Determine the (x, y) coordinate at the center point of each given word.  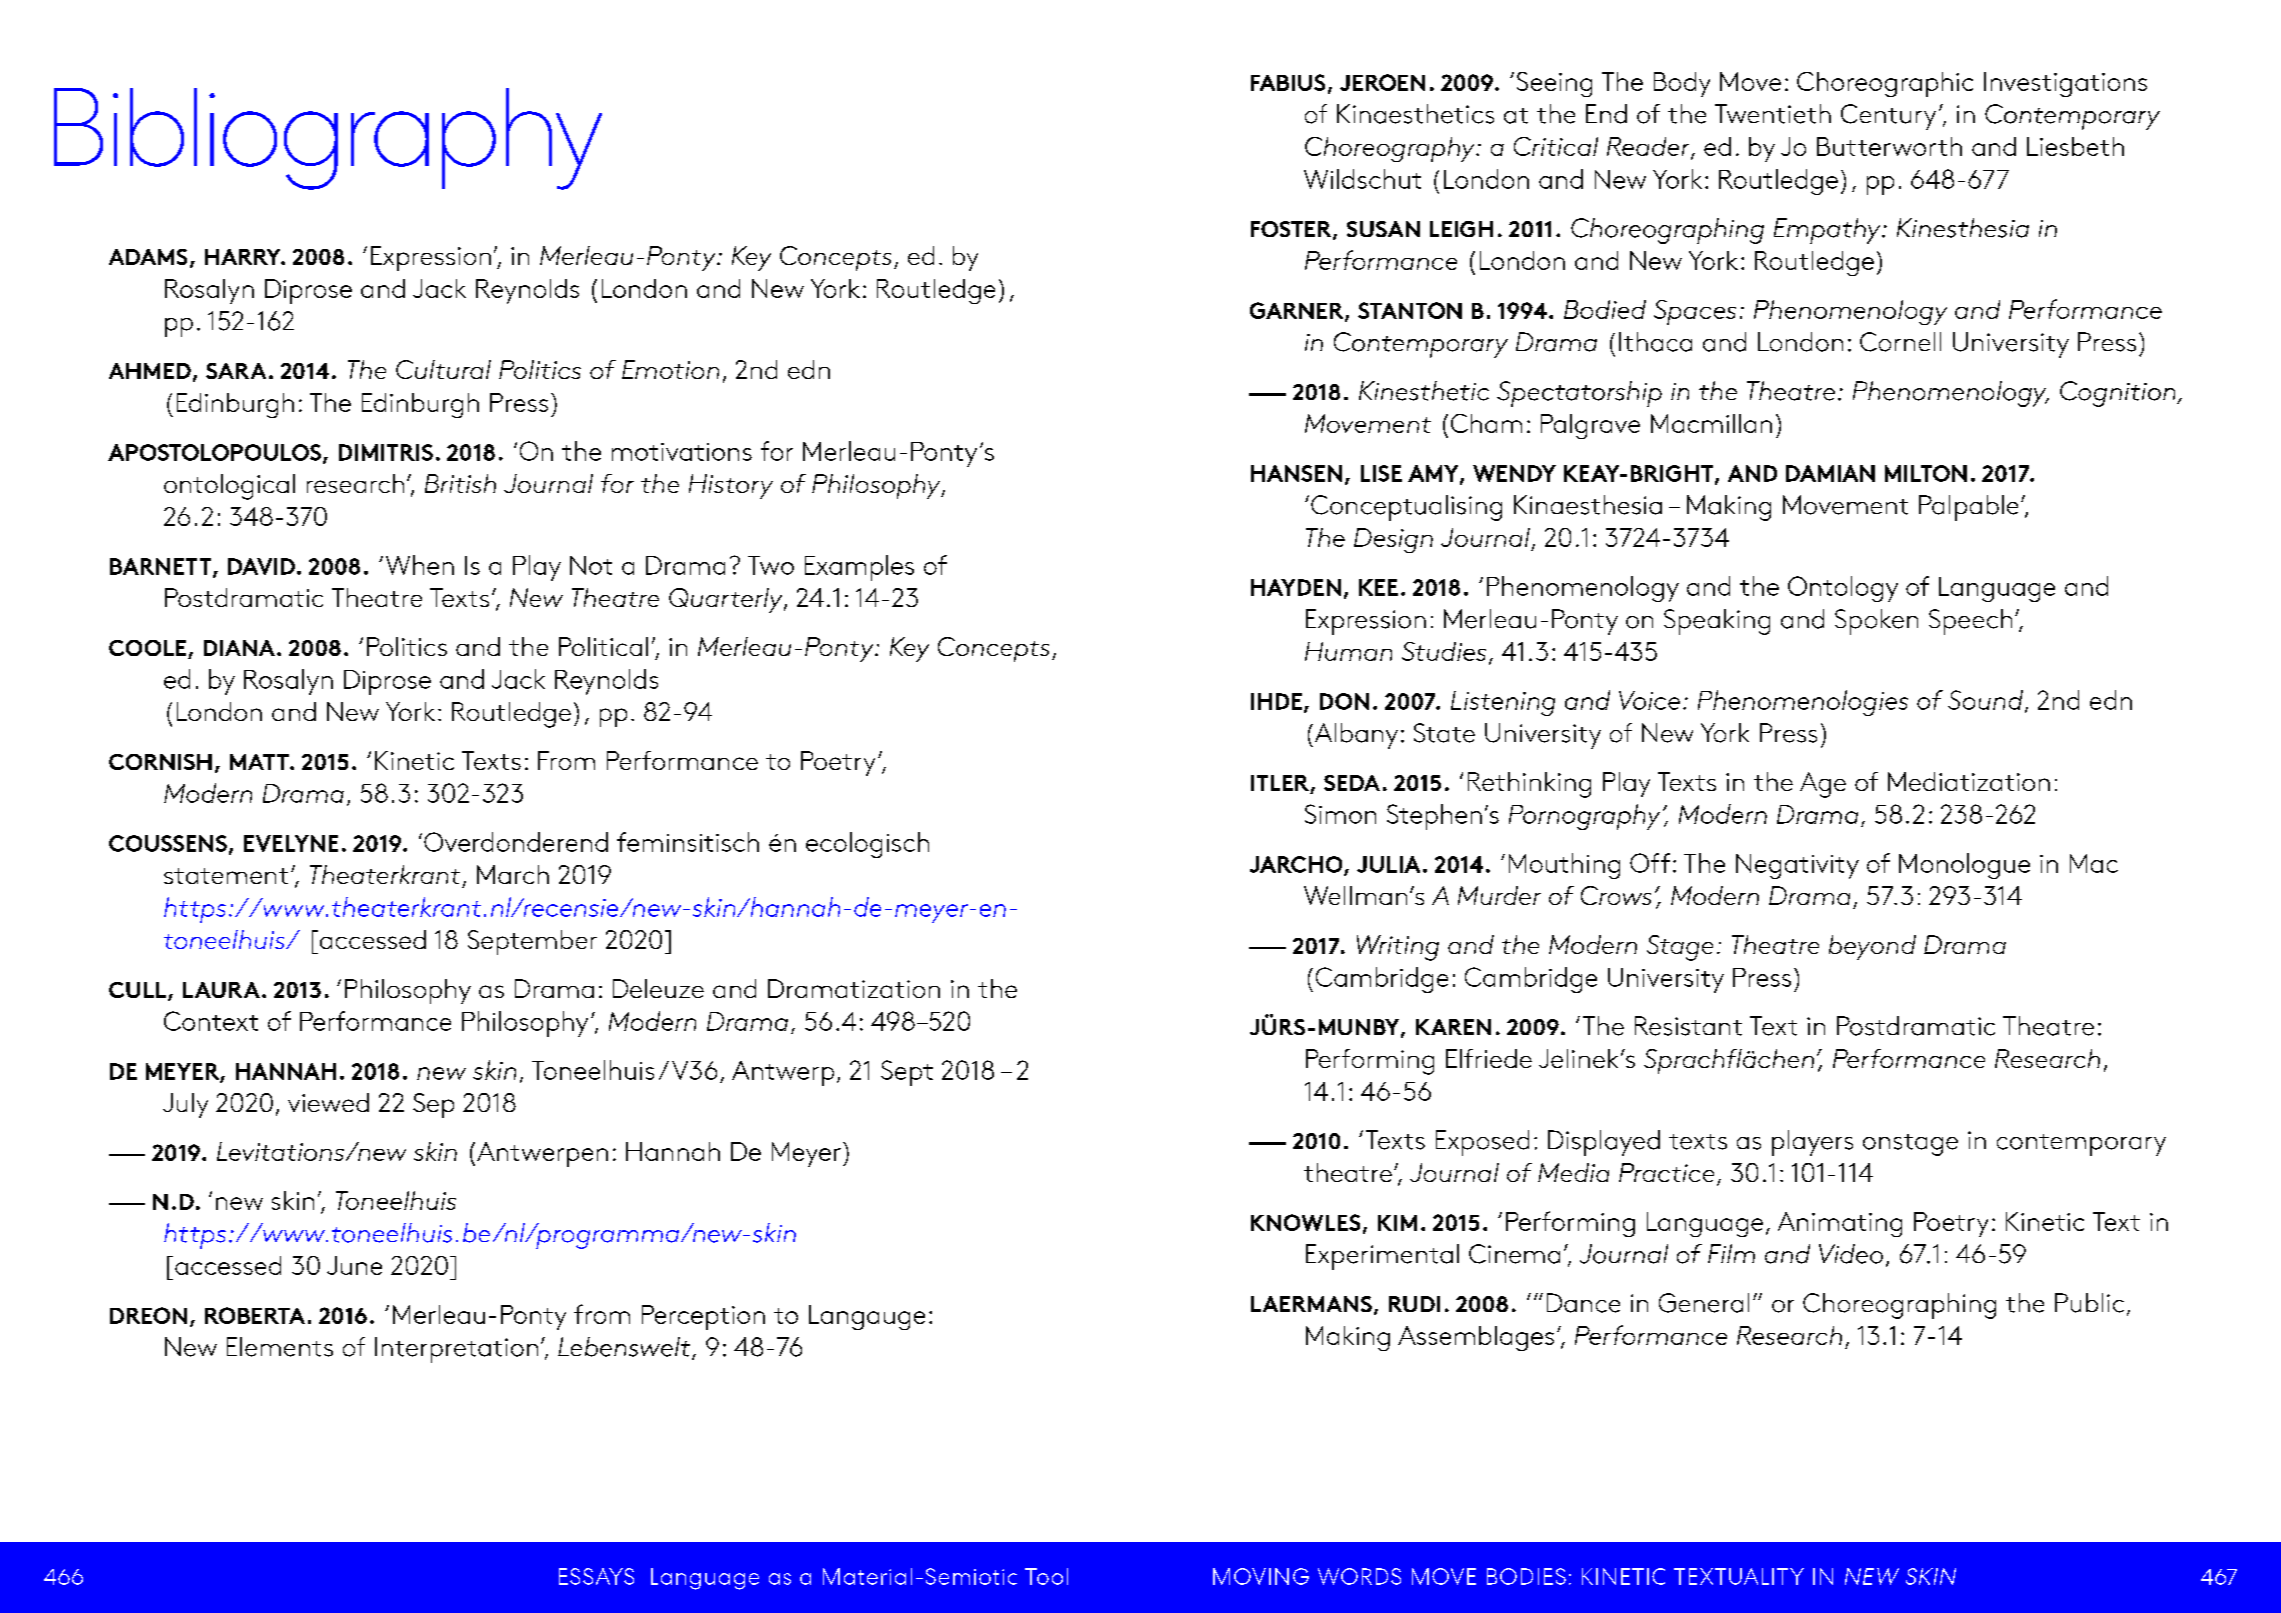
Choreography (1391, 149)
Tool (1046, 1576)
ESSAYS (596, 1576)
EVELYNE (291, 843)
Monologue (1964, 866)
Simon (1340, 814)
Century (1888, 117)
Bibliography (328, 139)
